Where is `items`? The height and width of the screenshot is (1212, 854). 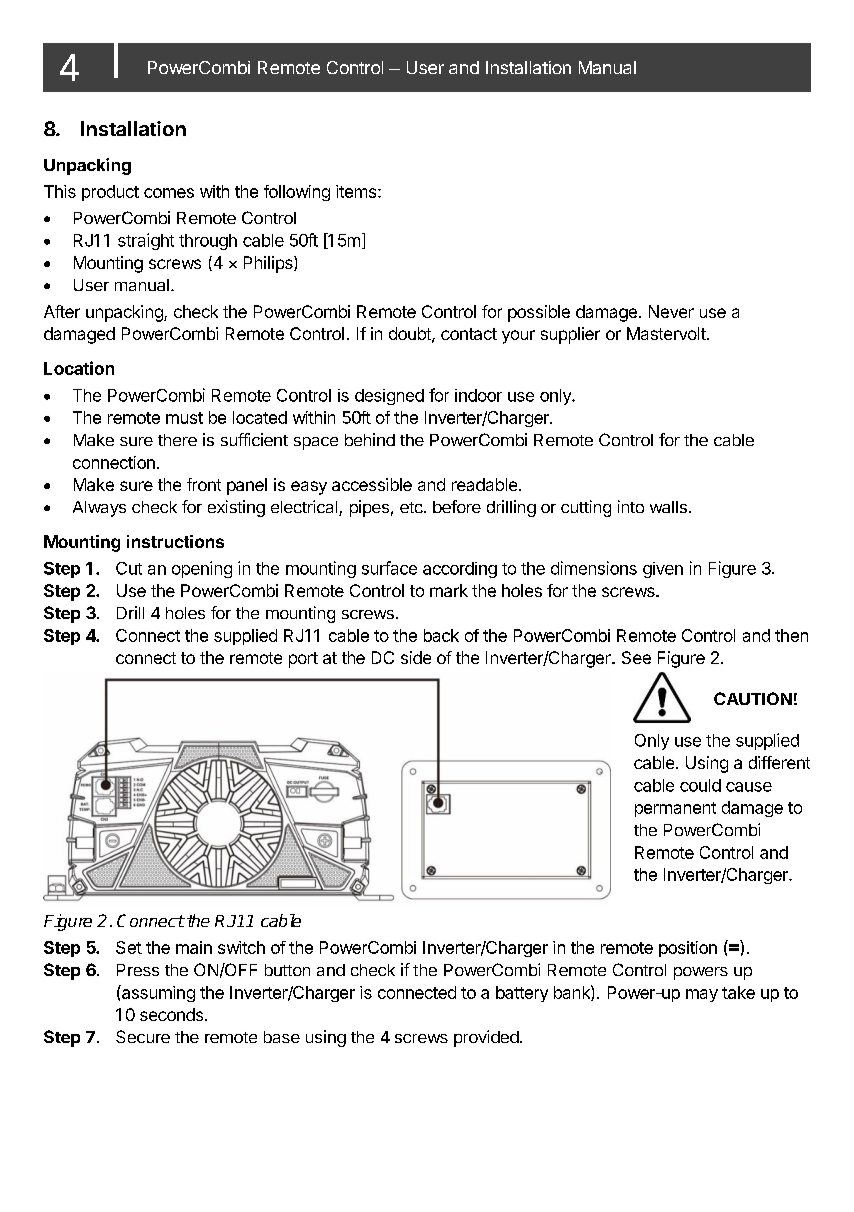 items is located at coordinates (356, 191).
